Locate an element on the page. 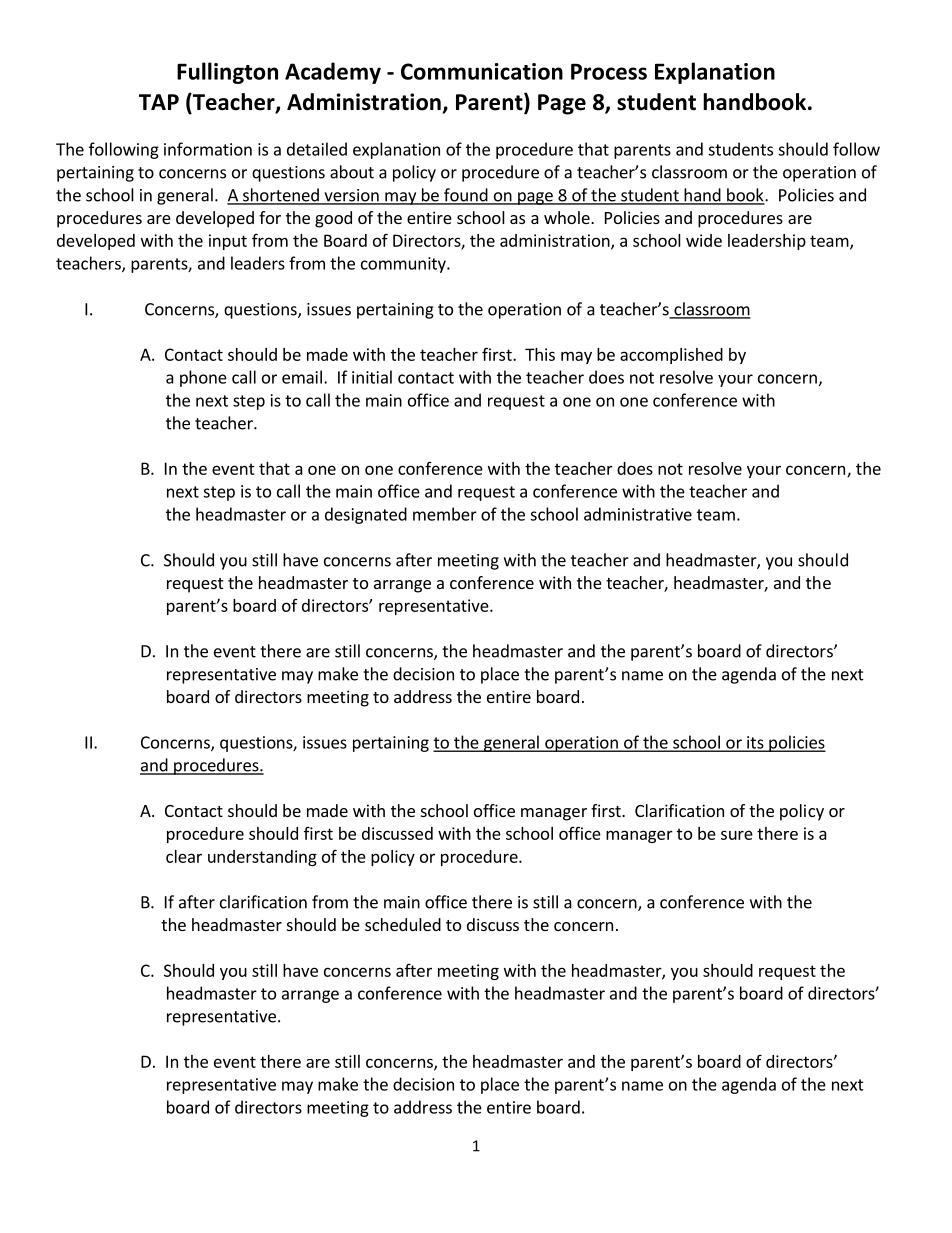 Image resolution: width=952 pixels, height=1233 pixels. understanding is located at coordinates (262, 858).
